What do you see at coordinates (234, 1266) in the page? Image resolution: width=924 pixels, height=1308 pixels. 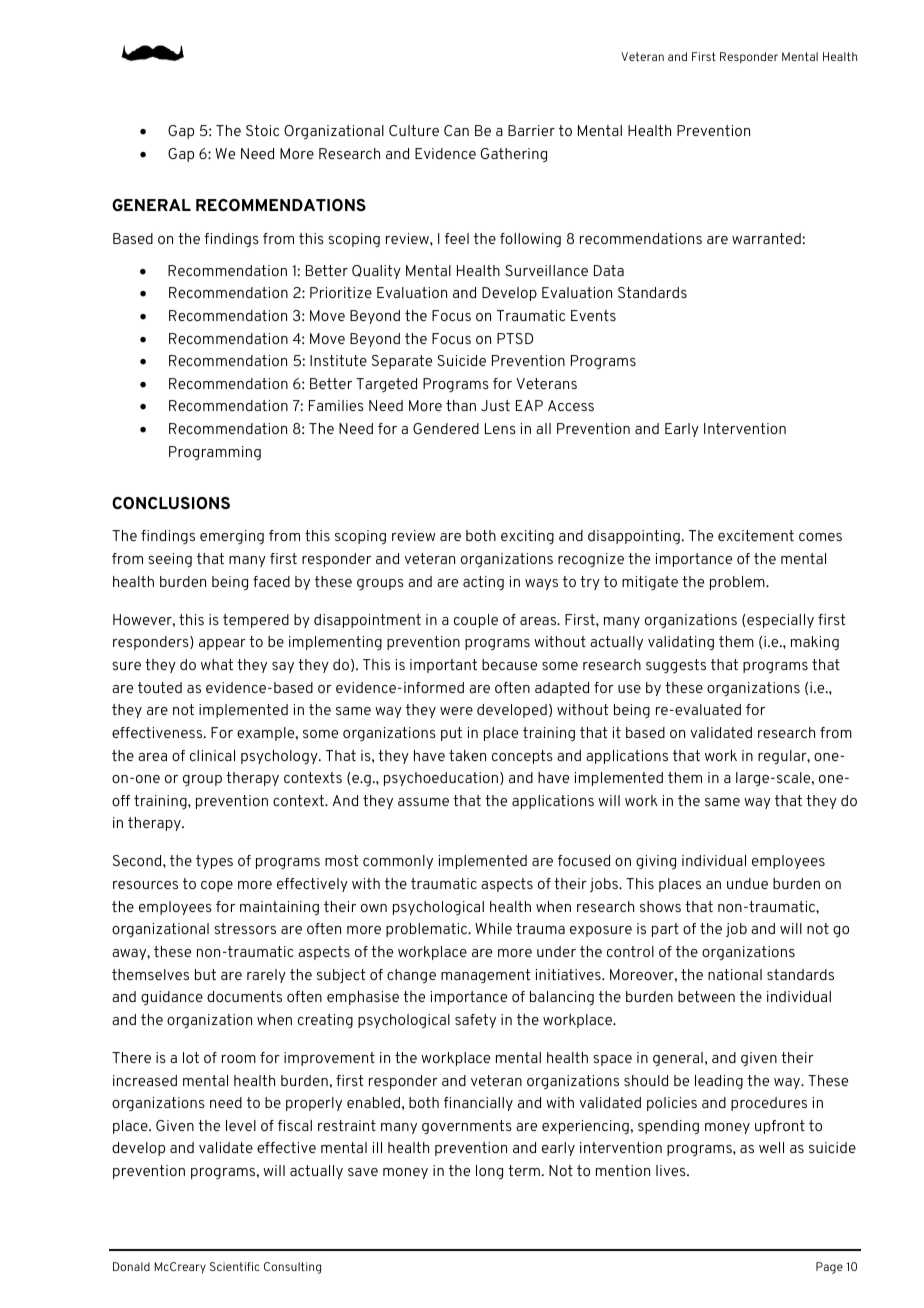 I see `Scientific` at bounding box center [234, 1266].
